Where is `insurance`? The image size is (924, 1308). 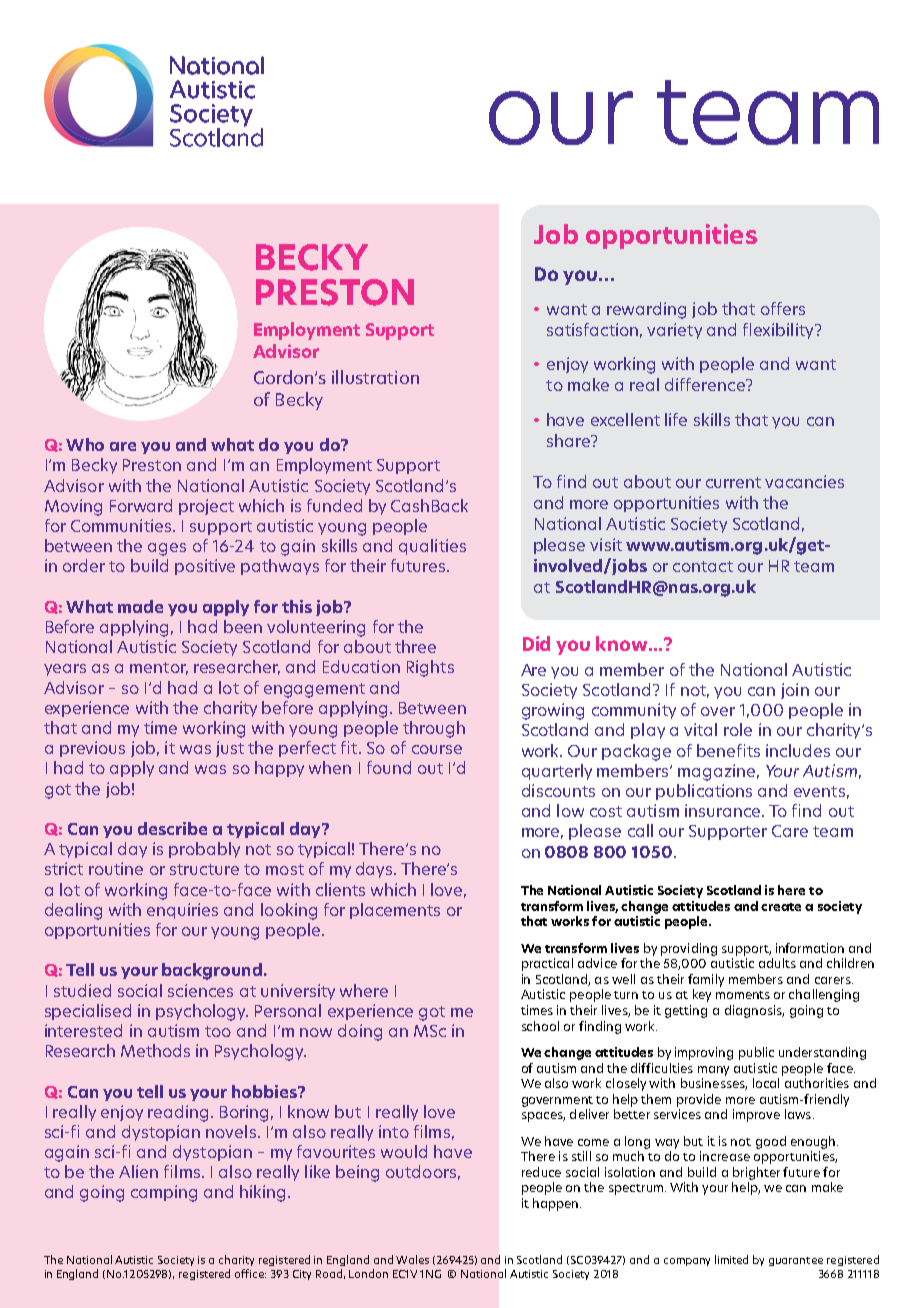
insurance is located at coordinates (722, 810).
